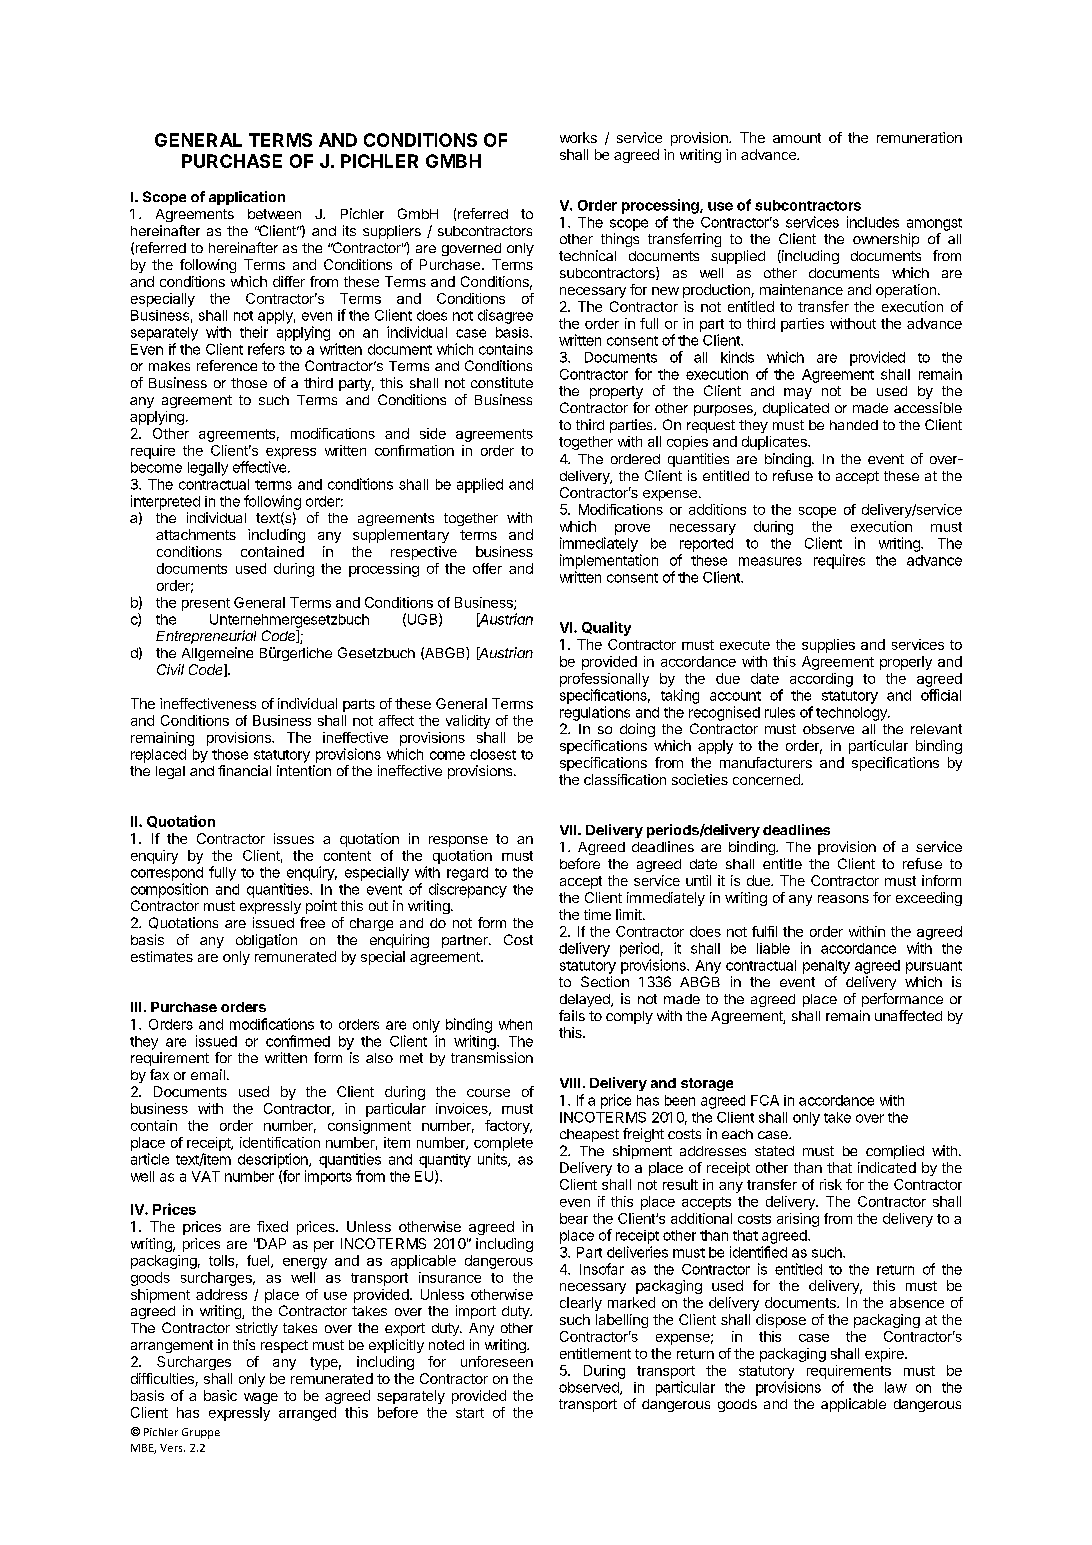 This image has height=1545, width=1092. What do you see at coordinates (578, 137) in the image?
I see `works` at bounding box center [578, 137].
